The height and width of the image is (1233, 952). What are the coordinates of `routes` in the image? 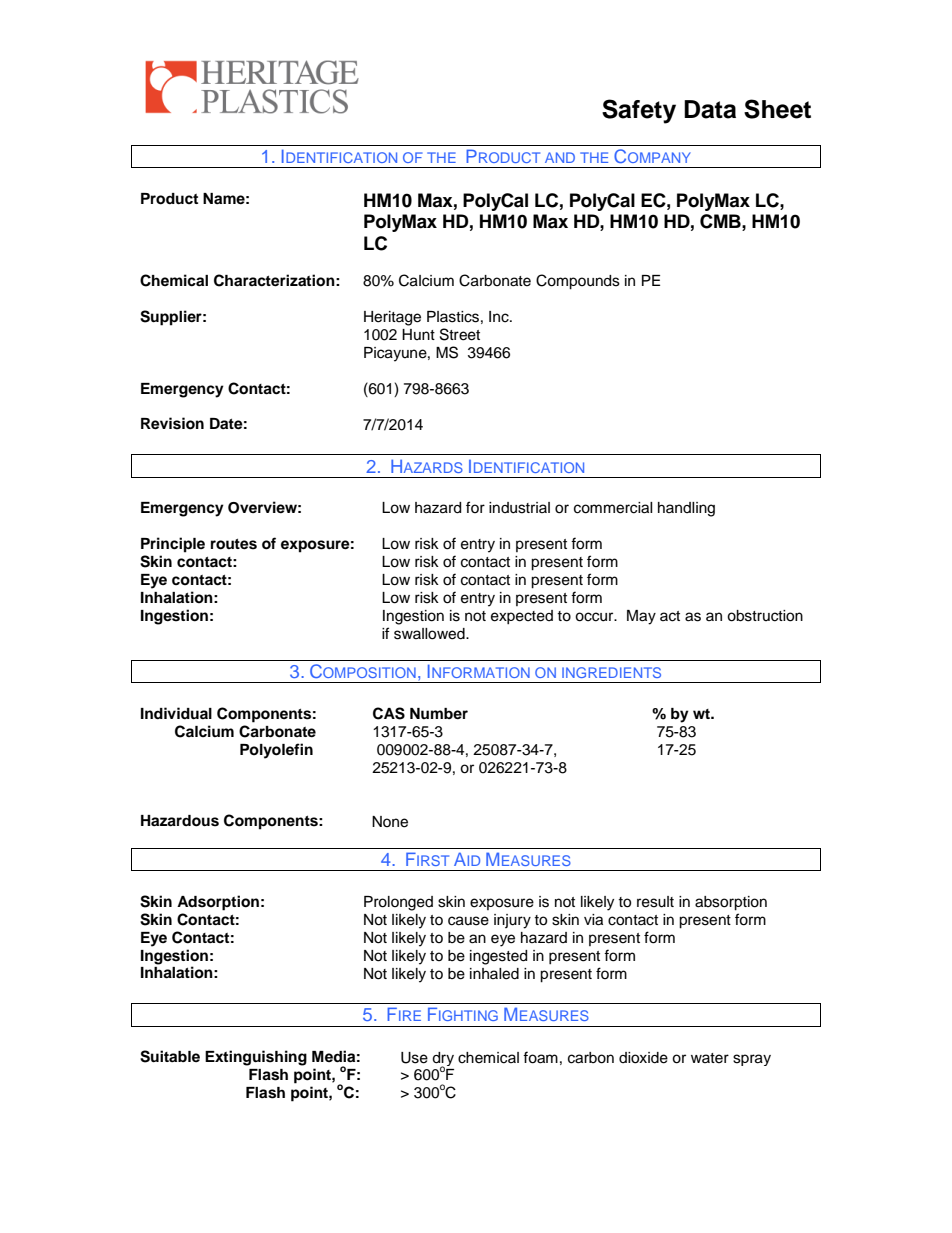 It's located at (234, 544).
